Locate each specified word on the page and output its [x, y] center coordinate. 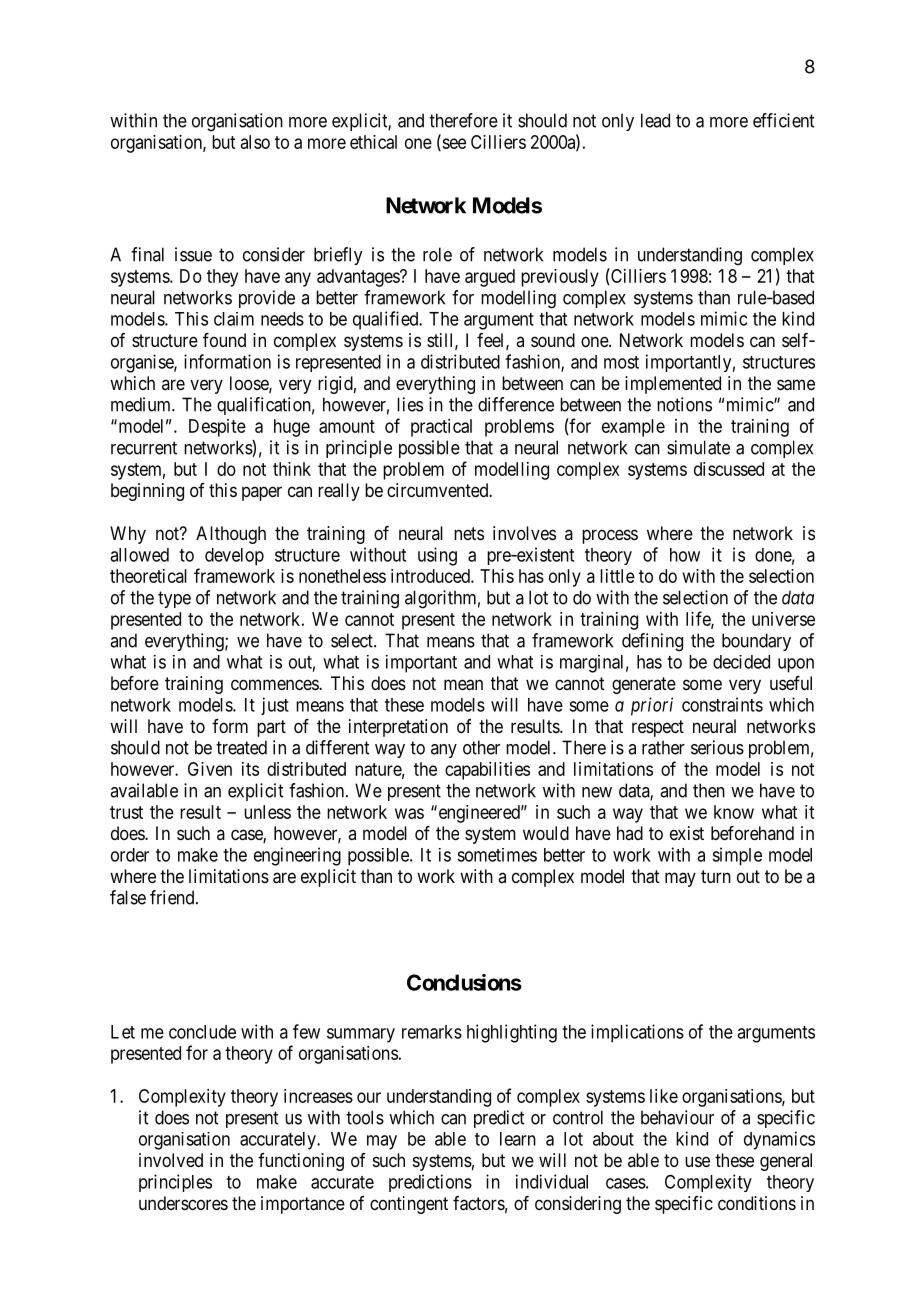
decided [741, 662]
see [453, 144]
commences [275, 684]
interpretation [398, 728]
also [255, 142]
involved [171, 1160]
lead [655, 120]
